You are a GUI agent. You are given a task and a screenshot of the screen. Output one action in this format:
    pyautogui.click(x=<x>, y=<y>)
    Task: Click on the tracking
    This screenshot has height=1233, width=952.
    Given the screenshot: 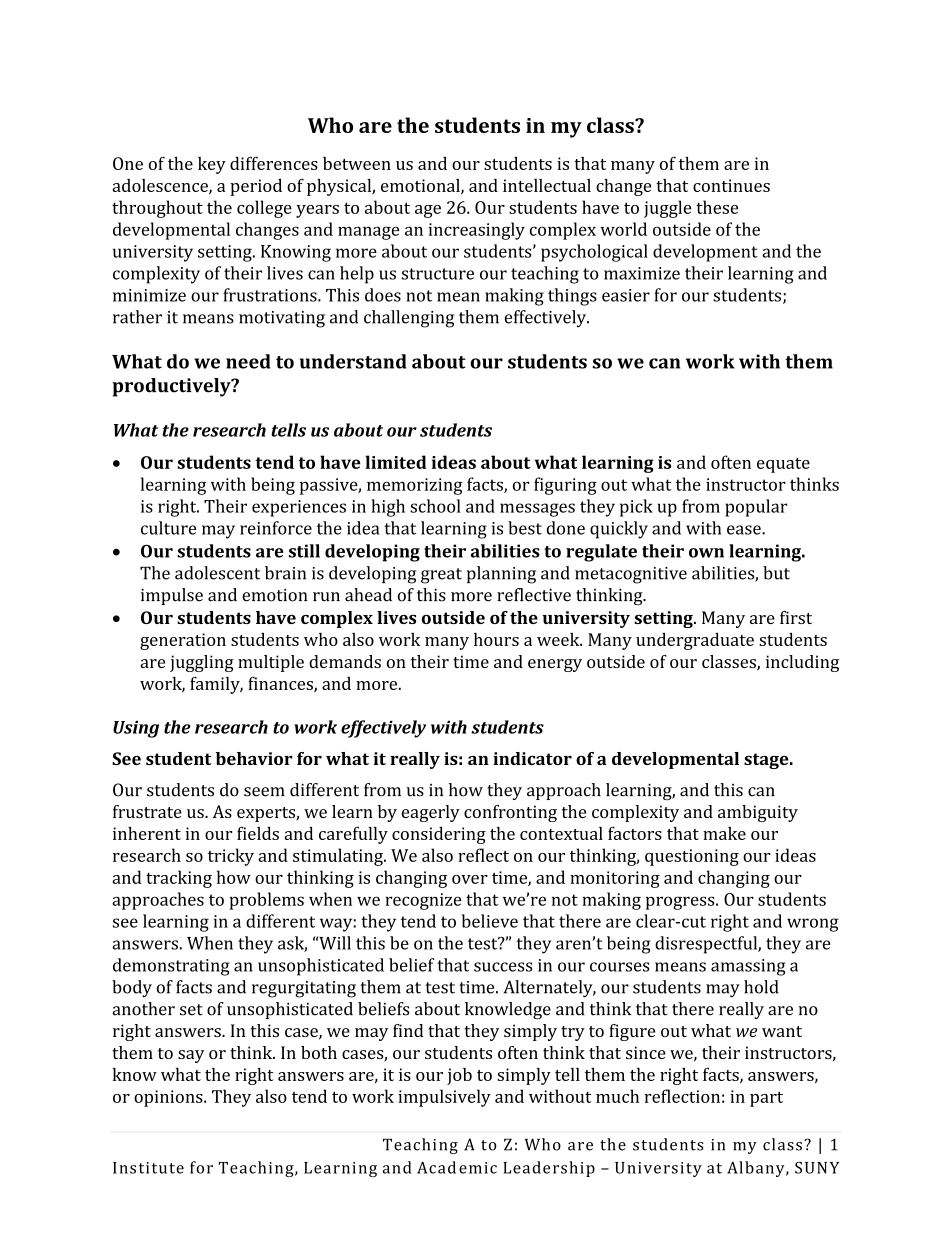 What is the action you would take?
    pyautogui.click(x=179, y=879)
